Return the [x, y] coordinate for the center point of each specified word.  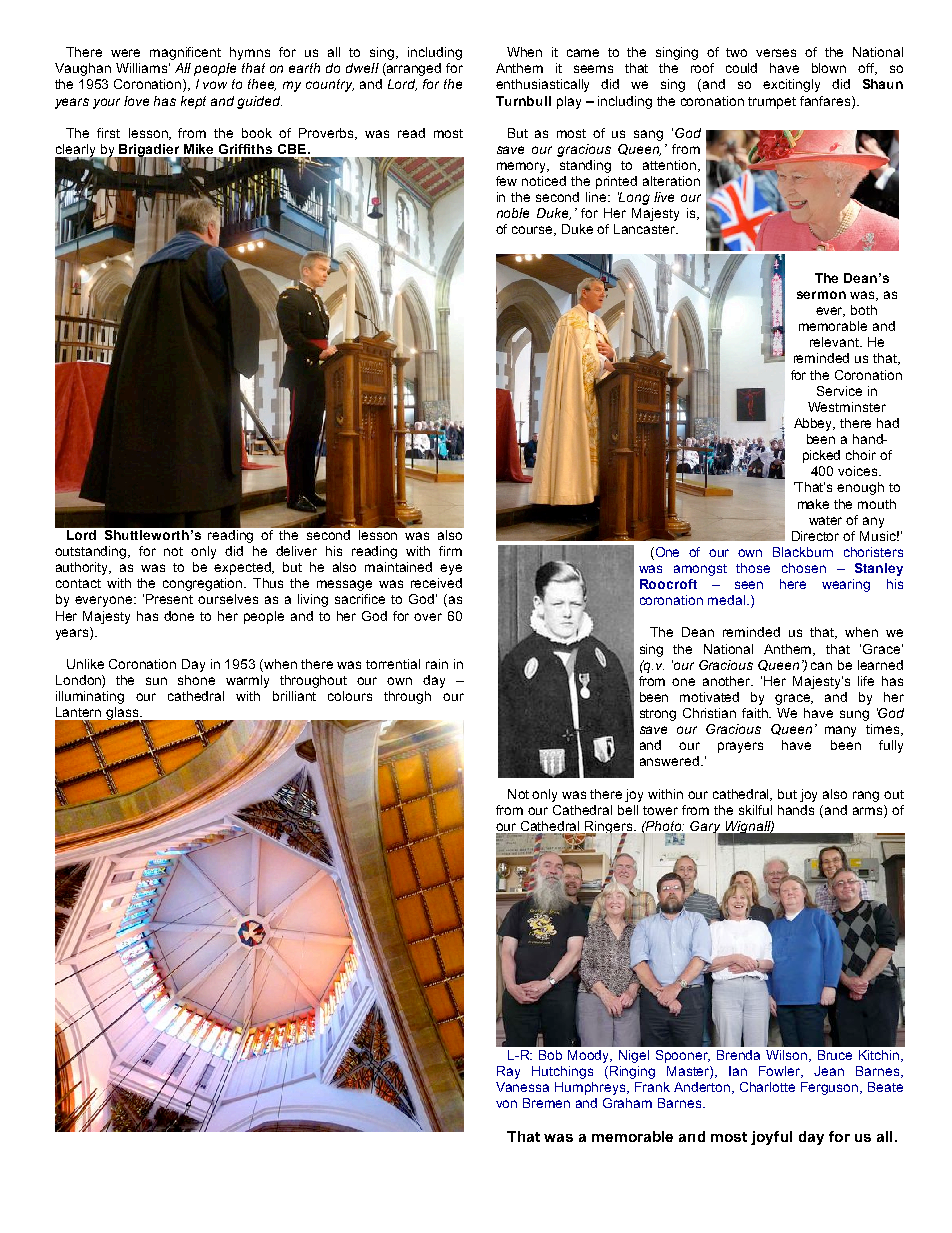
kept [193, 102]
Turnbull [523, 101]
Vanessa [522, 1087]
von [506, 1104]
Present [169, 599]
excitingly [791, 85]
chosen [804, 568]
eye [451, 569]
